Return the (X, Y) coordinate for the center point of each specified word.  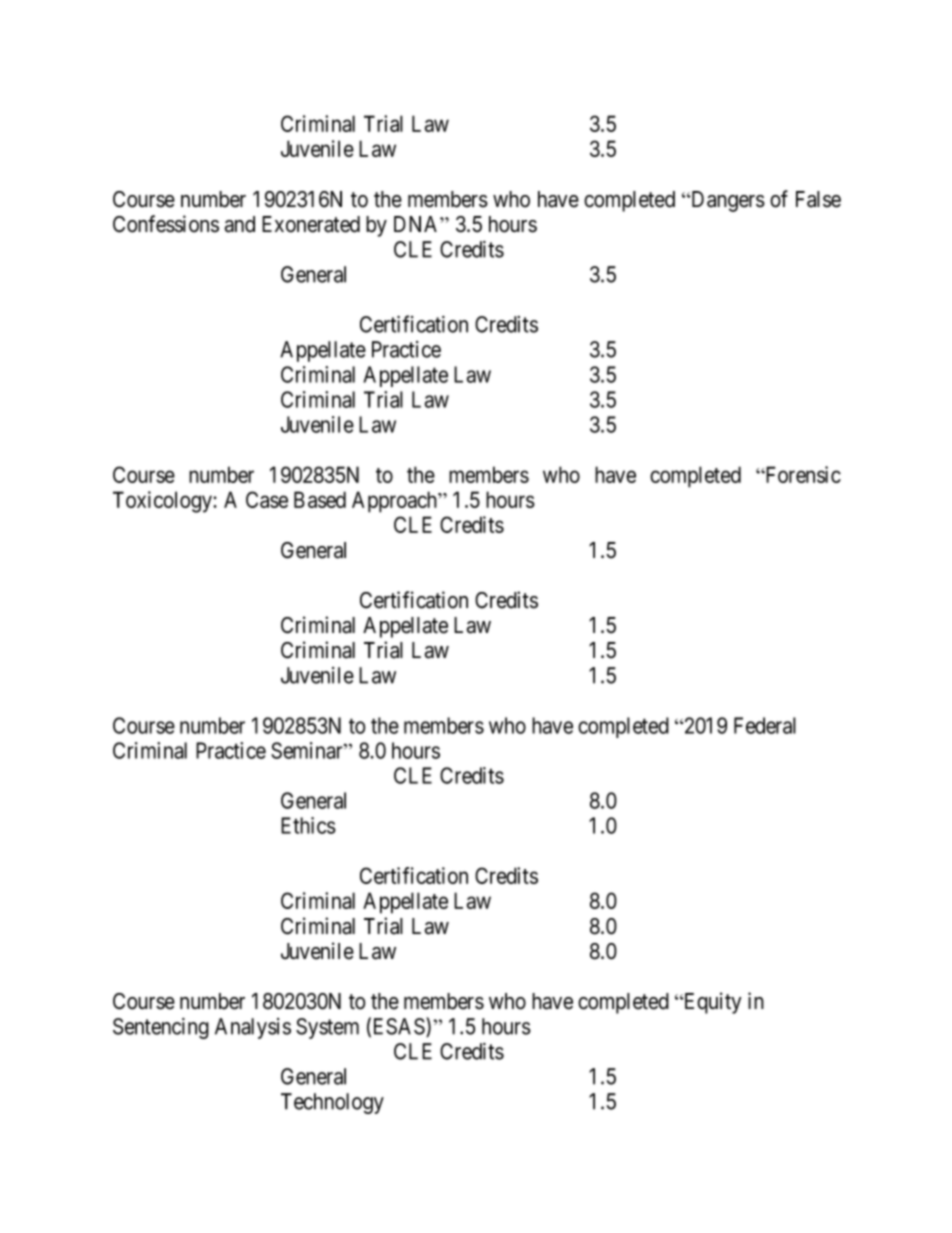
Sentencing (161, 1028)
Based (320, 499)
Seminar (308, 750)
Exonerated (311, 224)
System (327, 1028)
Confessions (166, 224)
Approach (395, 502)
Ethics (308, 825)
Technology (332, 1103)
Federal (765, 725)
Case (267, 499)
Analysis (253, 1028)
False (818, 199)
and (239, 224)
